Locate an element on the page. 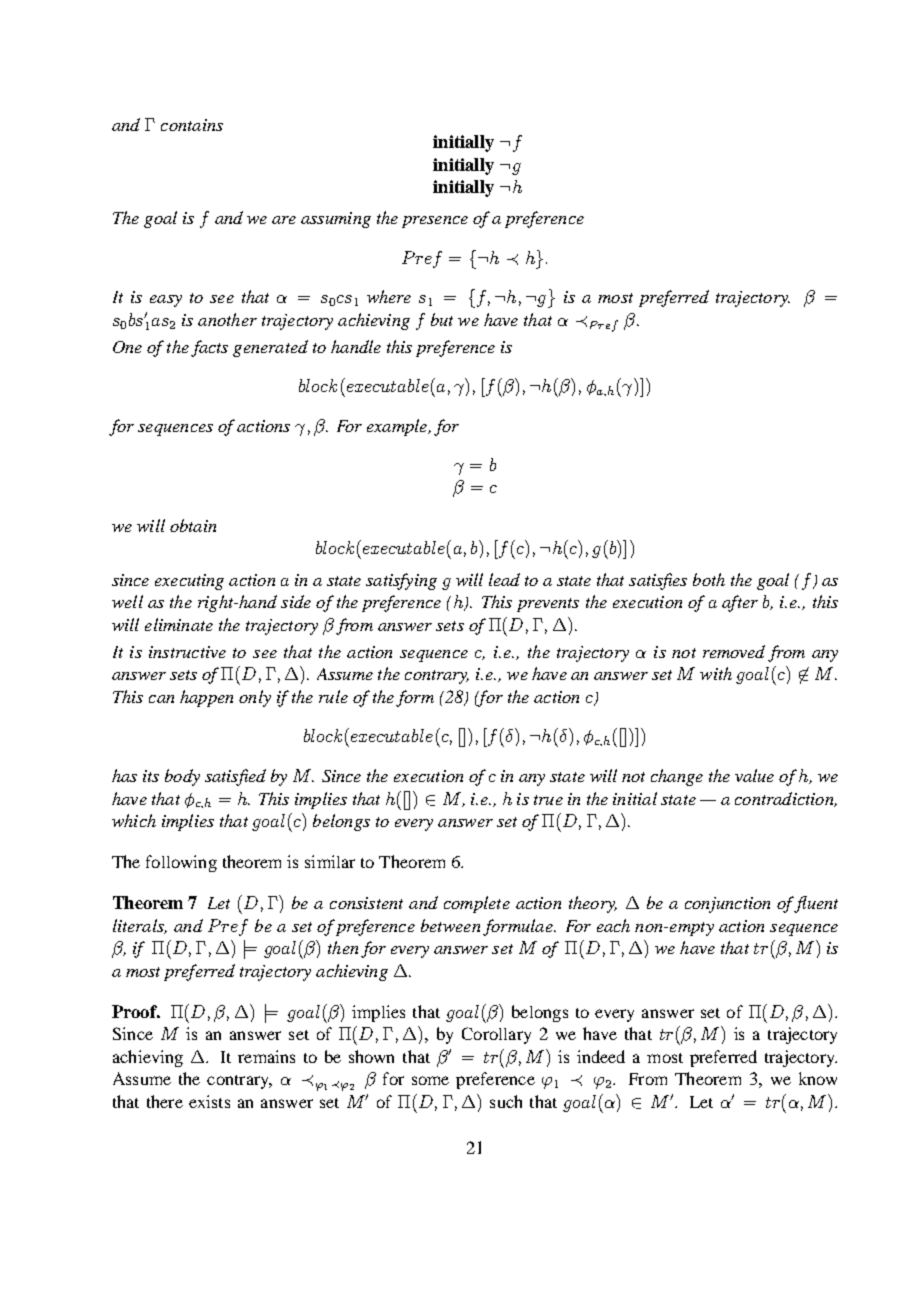 The width and height of the document is (924, 1308). contains is located at coordinates (192, 125).
